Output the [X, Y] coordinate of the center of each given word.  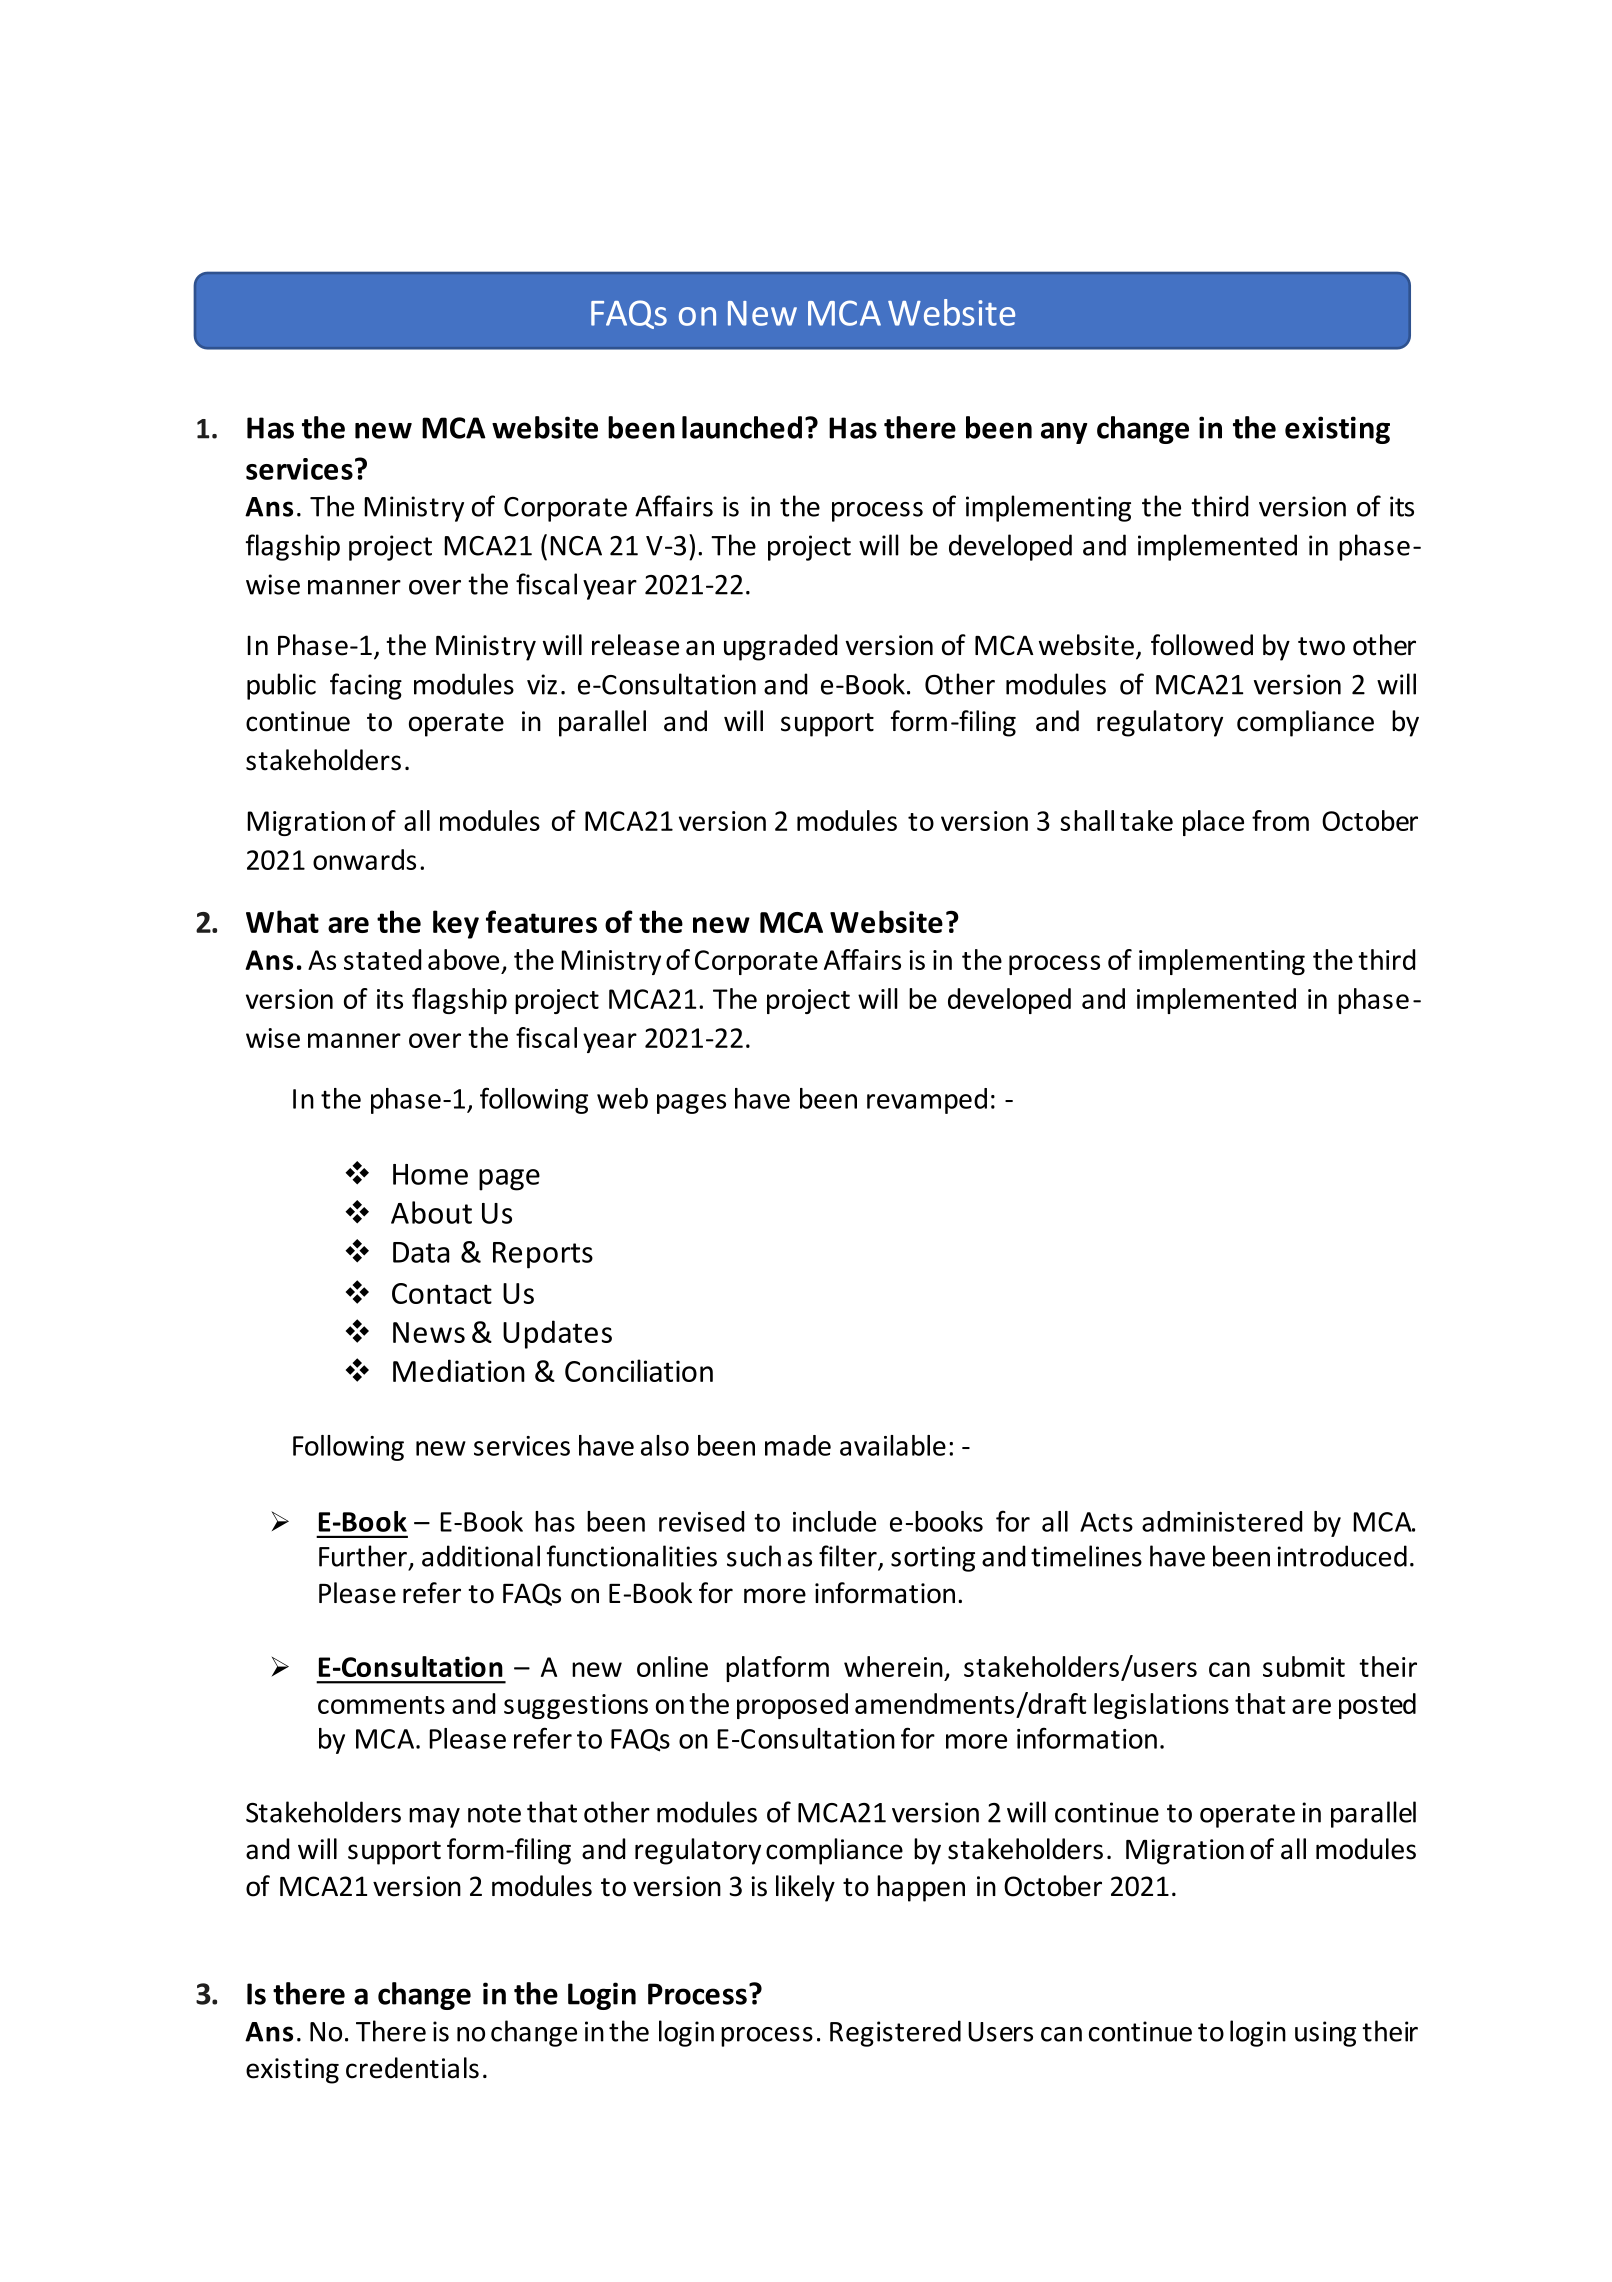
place [1213, 823]
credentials [412, 2068]
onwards [364, 859]
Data [421, 1252]
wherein [893, 1666]
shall [1087, 820]
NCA [576, 546]
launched [742, 427]
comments [381, 1705]
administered [1222, 1521]
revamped [927, 1101]
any [1064, 433]
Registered [895, 2033]
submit [1304, 1666]
